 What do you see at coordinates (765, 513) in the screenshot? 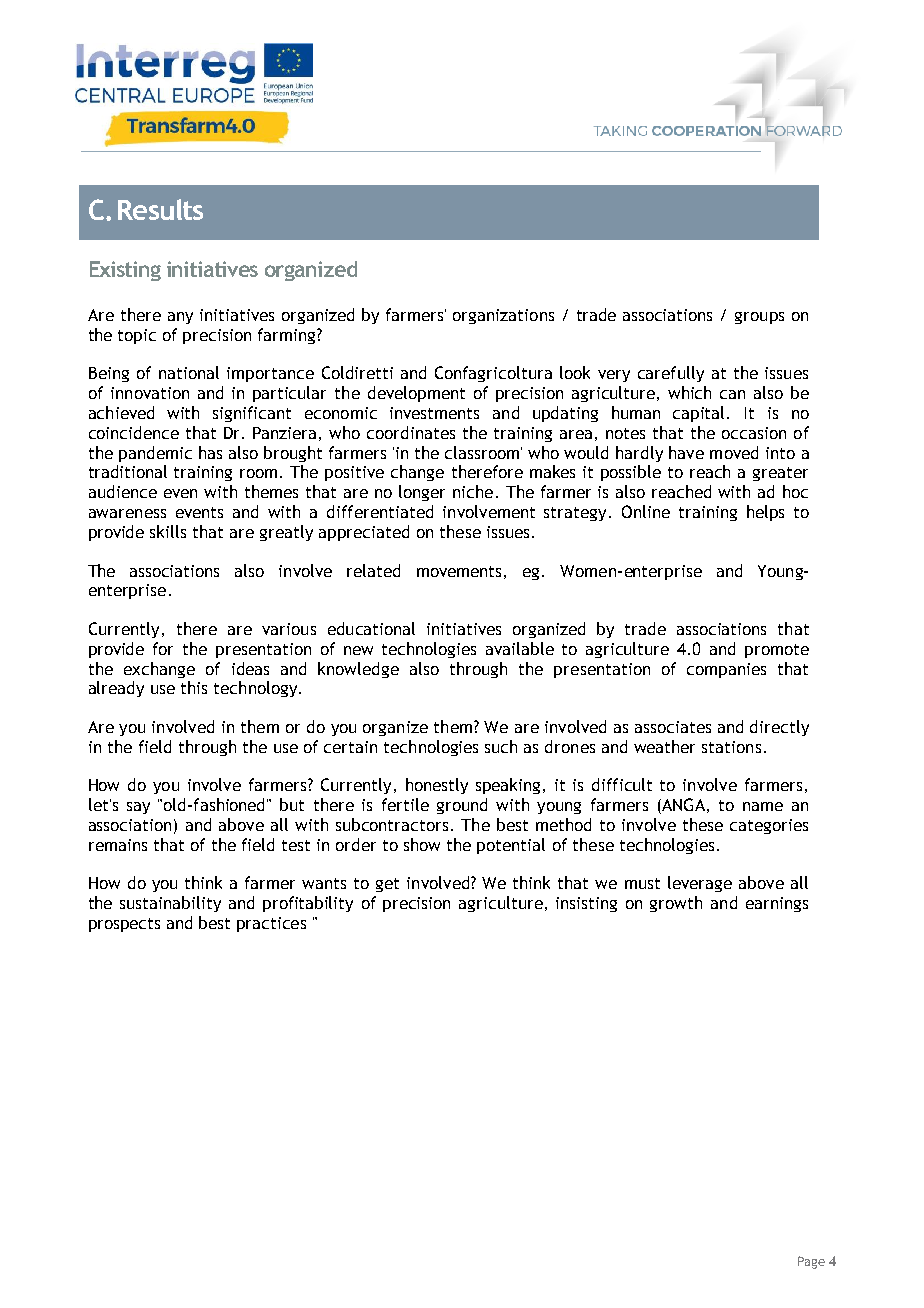
I see `helps` at bounding box center [765, 513].
